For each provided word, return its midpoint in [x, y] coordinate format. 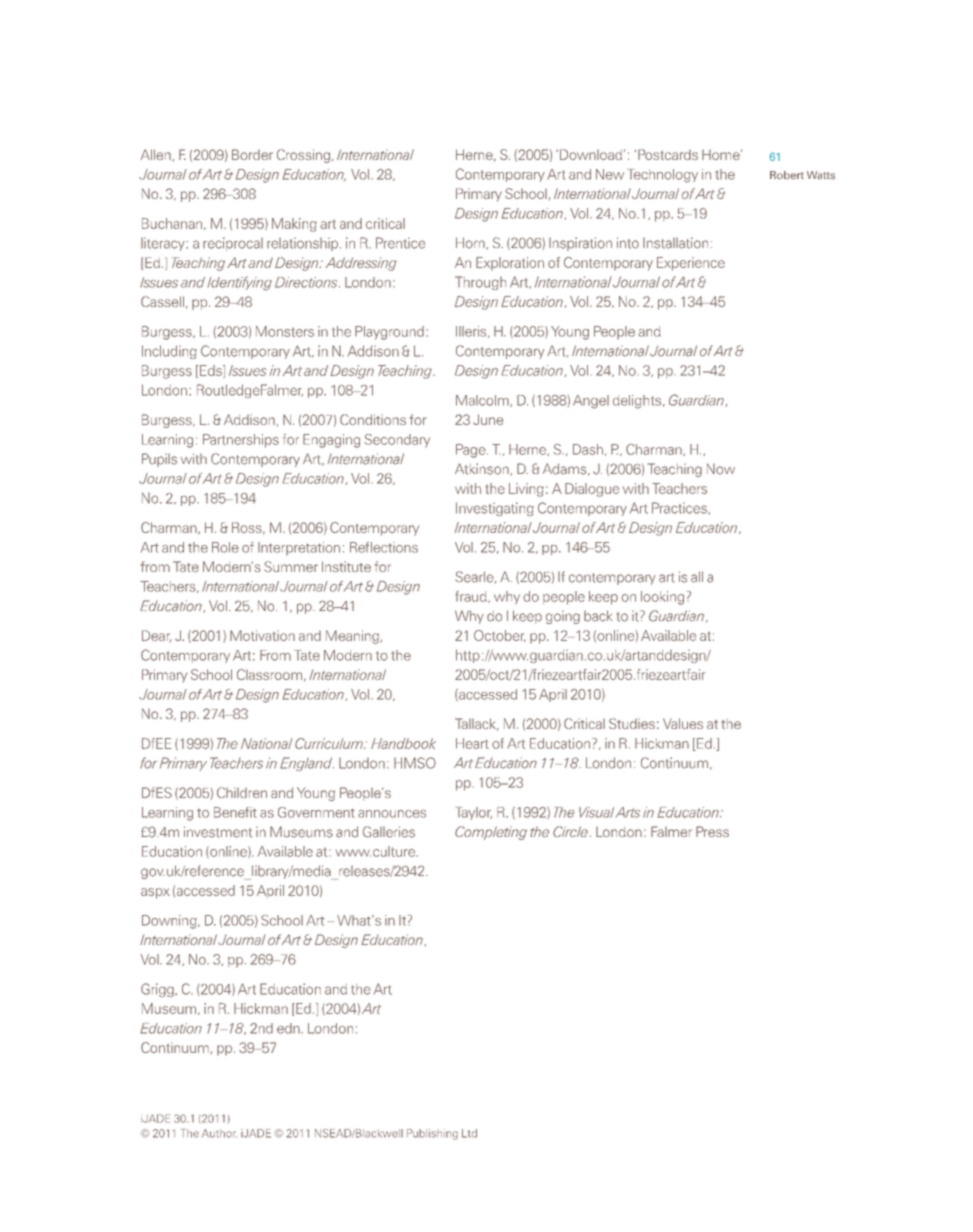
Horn [471, 243]
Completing [491, 833]
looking [662, 598]
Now [721, 469]
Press [712, 831]
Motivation [262, 635]
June [488, 419]
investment [218, 832]
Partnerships [241, 441]
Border [252, 154]
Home [722, 155]
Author [219, 1133]
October [500, 636]
